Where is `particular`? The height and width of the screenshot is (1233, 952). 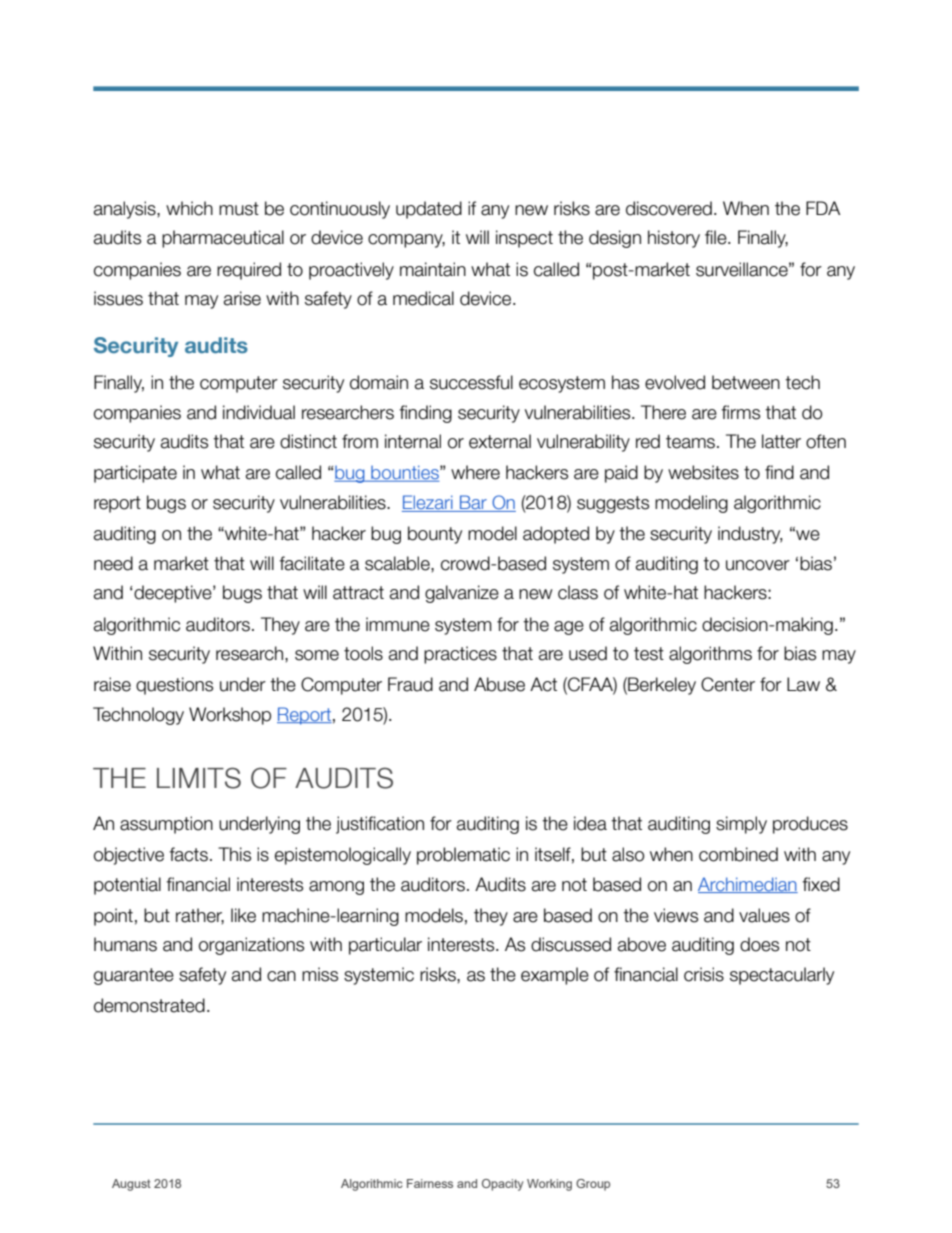 particular is located at coordinates (385, 946).
